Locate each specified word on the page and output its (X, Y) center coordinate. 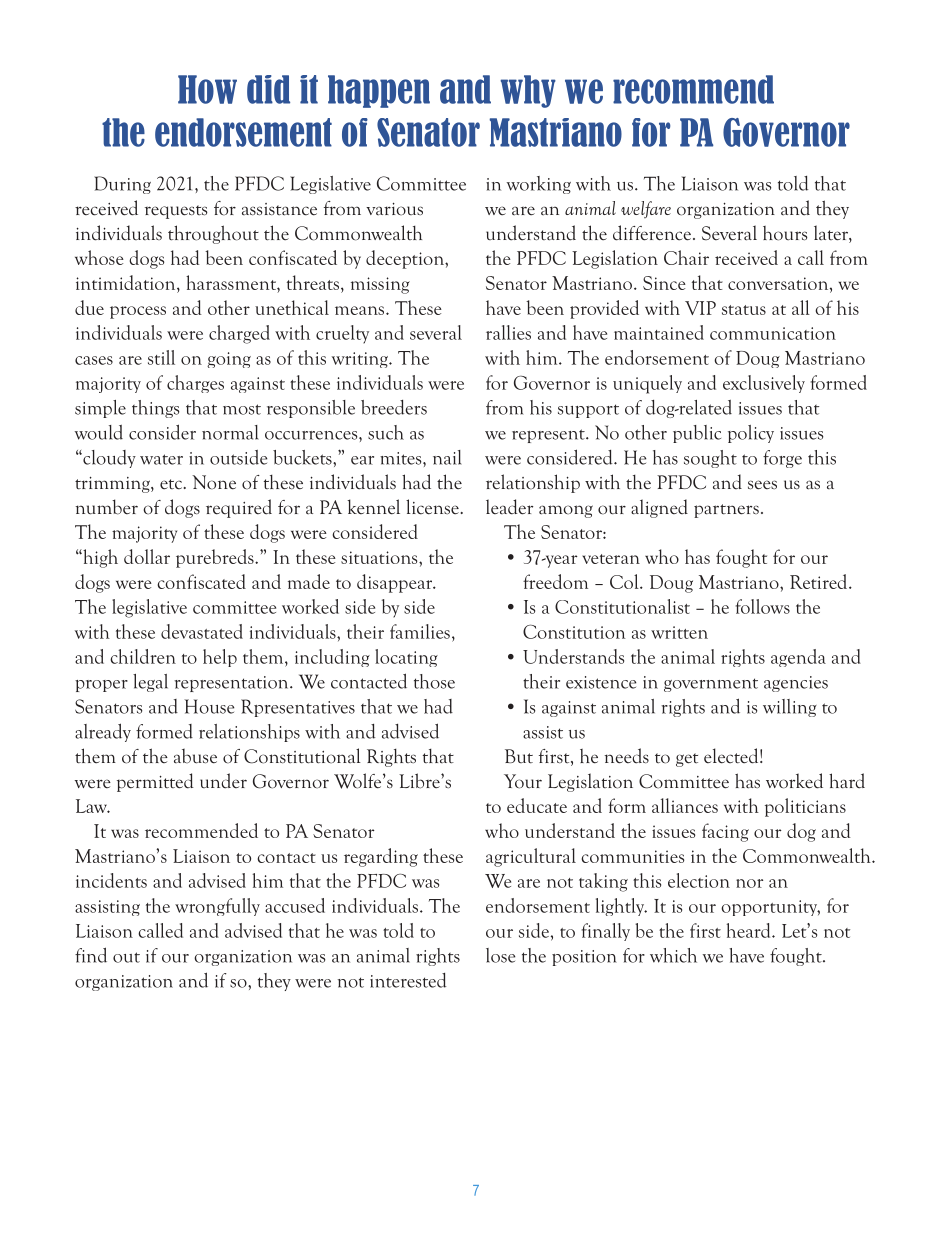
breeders (394, 407)
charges (195, 384)
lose (500, 955)
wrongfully (217, 907)
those (434, 681)
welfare (646, 209)
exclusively (764, 384)
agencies (796, 684)
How (207, 89)
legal (150, 683)
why (528, 91)
